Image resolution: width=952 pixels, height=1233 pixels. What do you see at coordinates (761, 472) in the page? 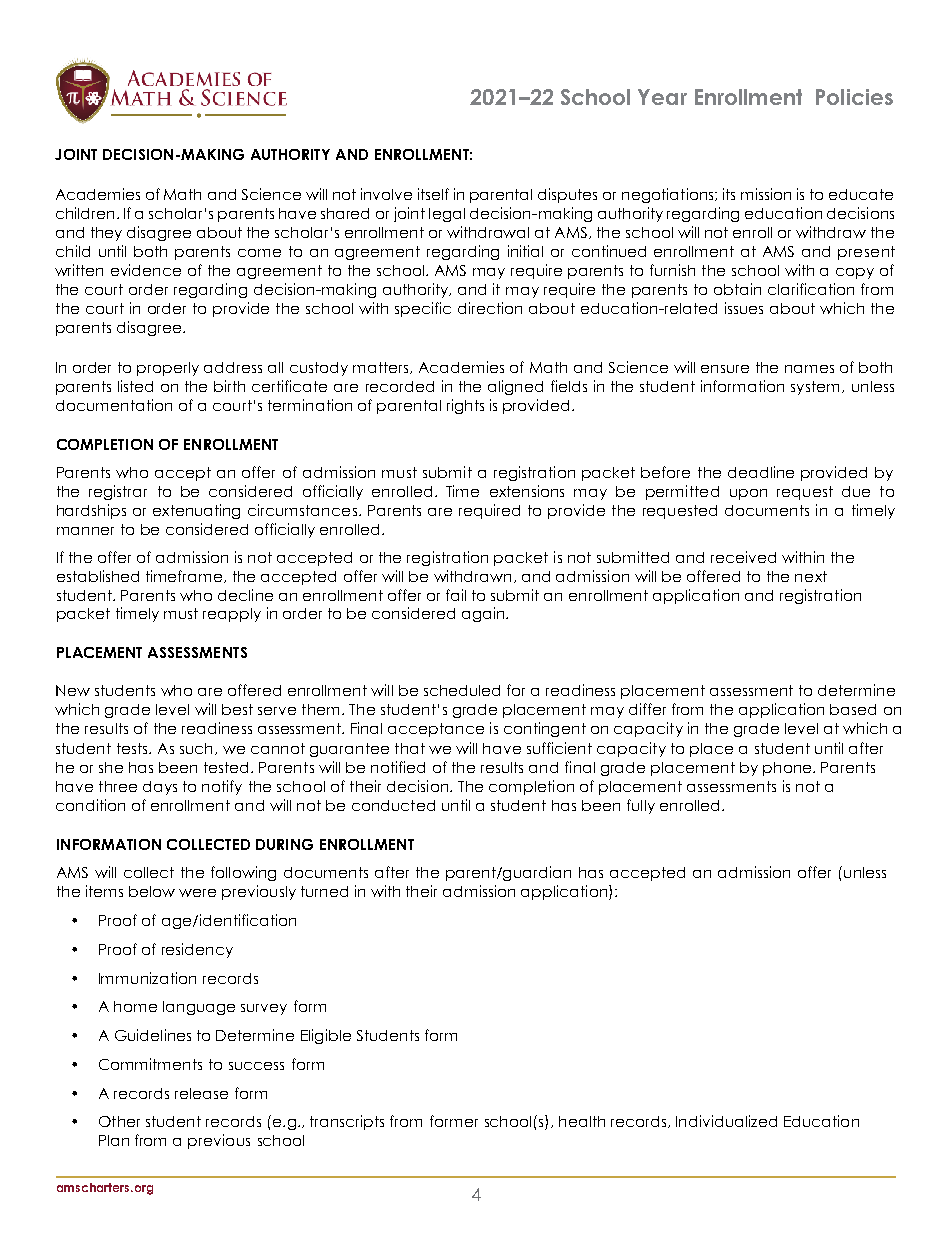
I see `deadline` at bounding box center [761, 472].
